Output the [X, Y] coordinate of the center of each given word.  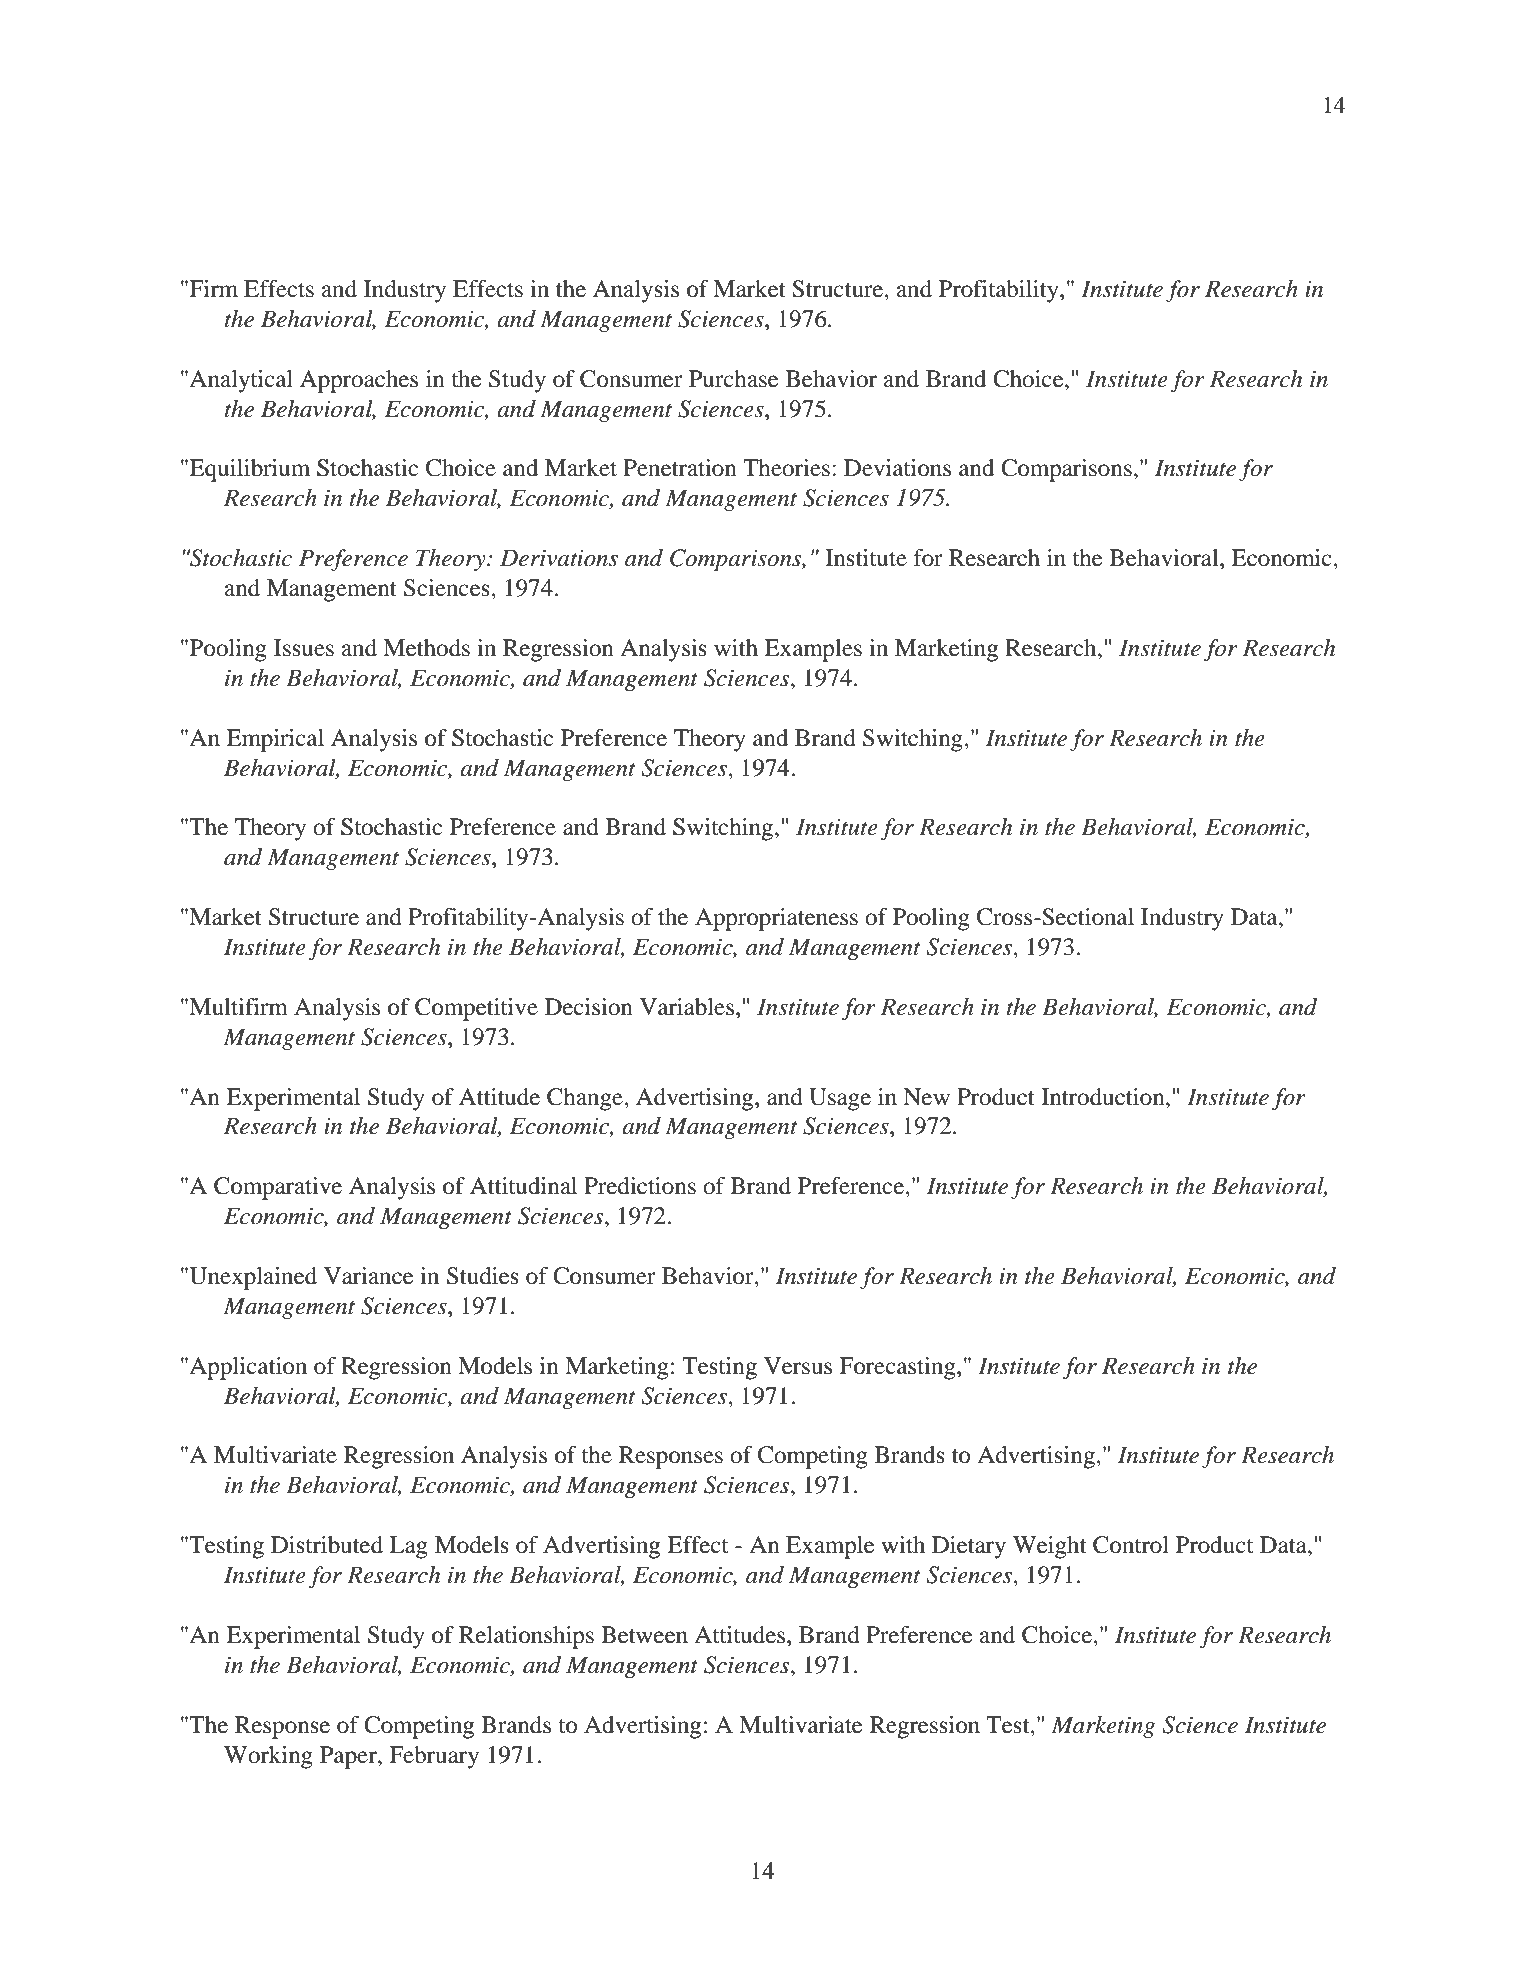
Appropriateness [776, 919]
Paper [349, 1757]
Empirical [275, 740]
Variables [687, 1007]
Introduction [1104, 1097]
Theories [786, 468]
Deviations [897, 468]
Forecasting [898, 1368]
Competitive [476, 1009]
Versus [798, 1366]
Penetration [680, 468]
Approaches [359, 381]
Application [248, 1368]
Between [644, 1635]
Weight [1050, 1547]
